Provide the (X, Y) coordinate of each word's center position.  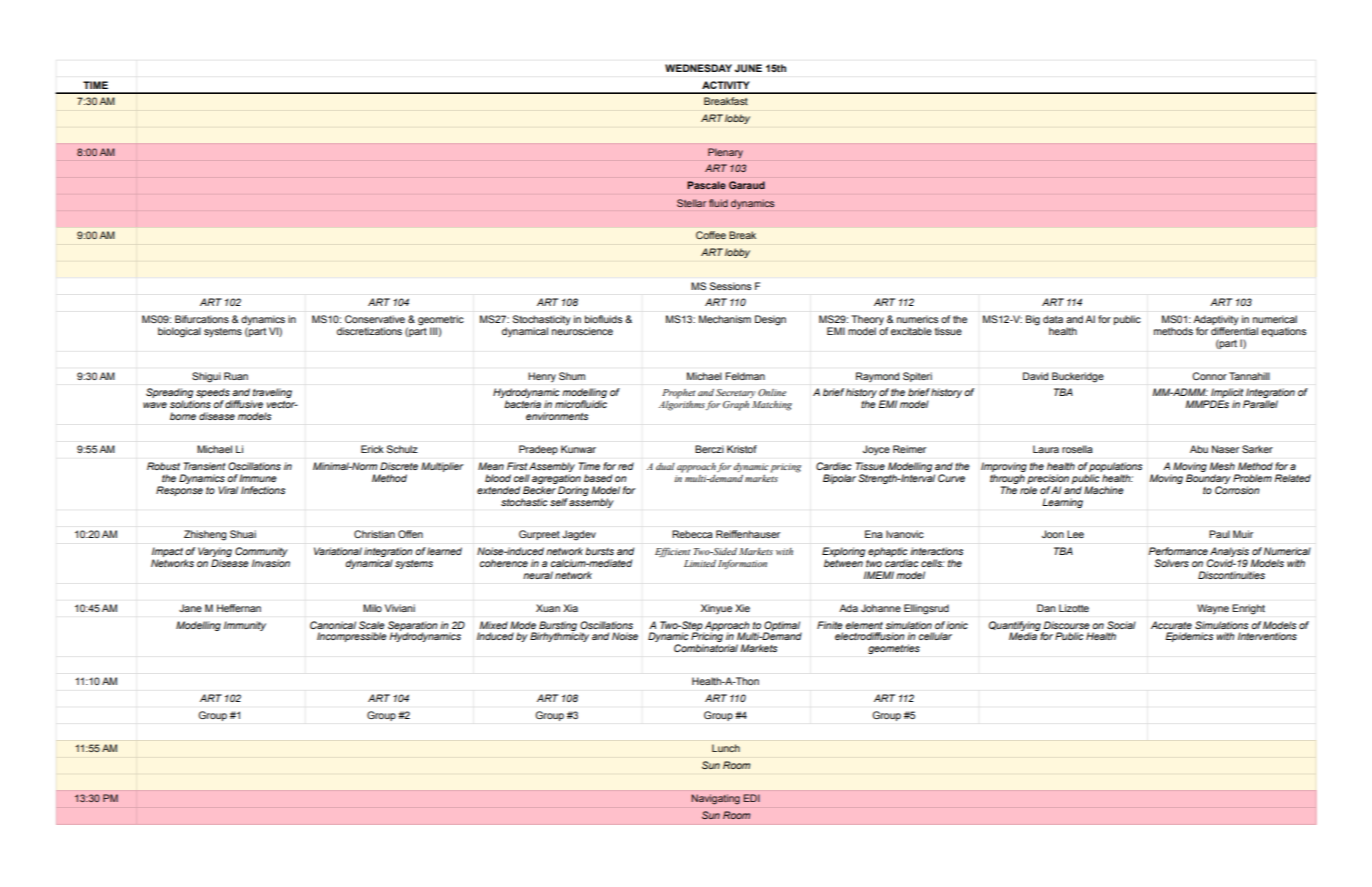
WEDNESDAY (698, 68)
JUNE (748, 68)
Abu (1199, 449)
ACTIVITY (725, 85)
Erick (372, 449)
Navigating (716, 799)
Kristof (742, 449)
